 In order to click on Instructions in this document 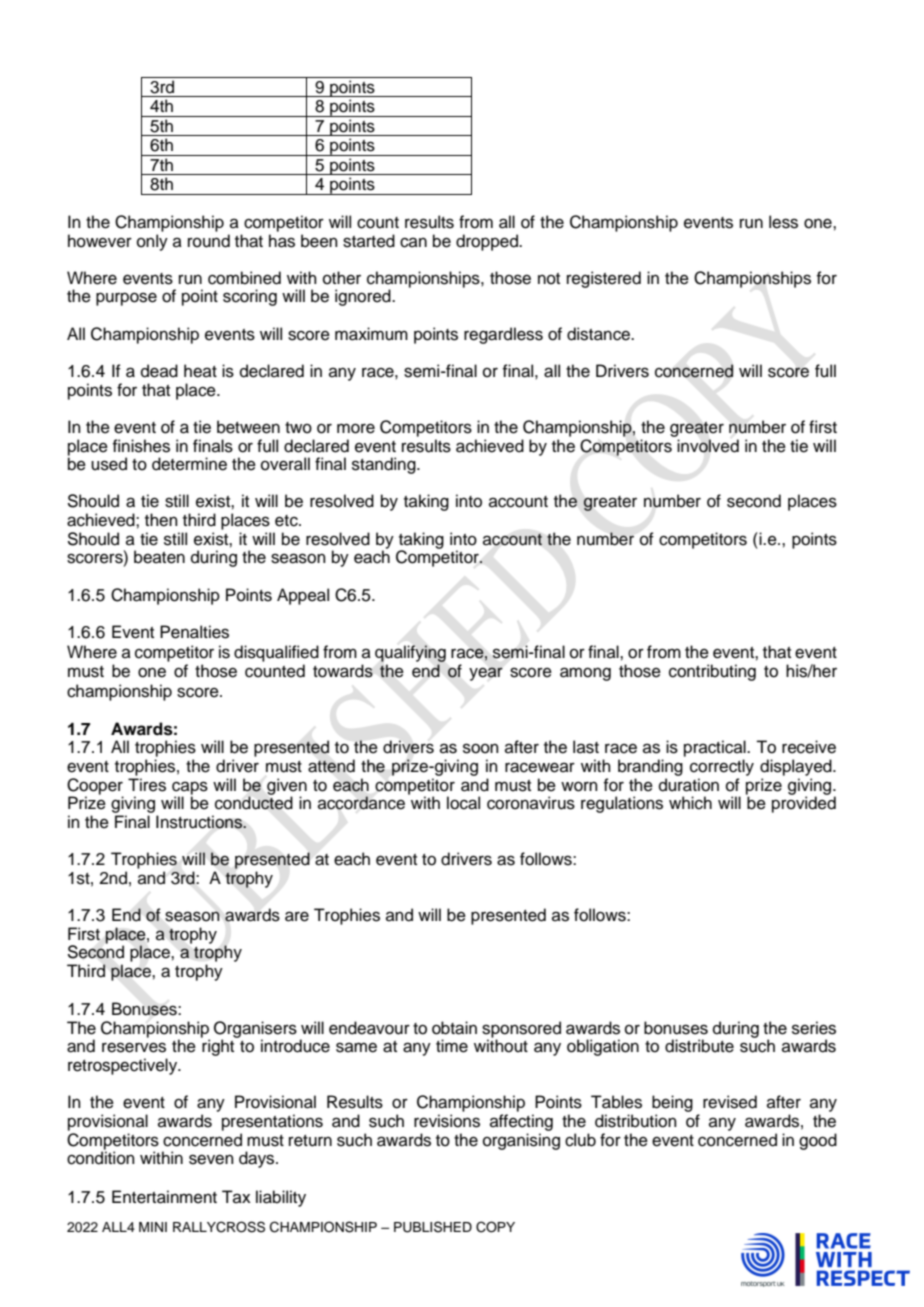, I will do `click(200, 822)`.
